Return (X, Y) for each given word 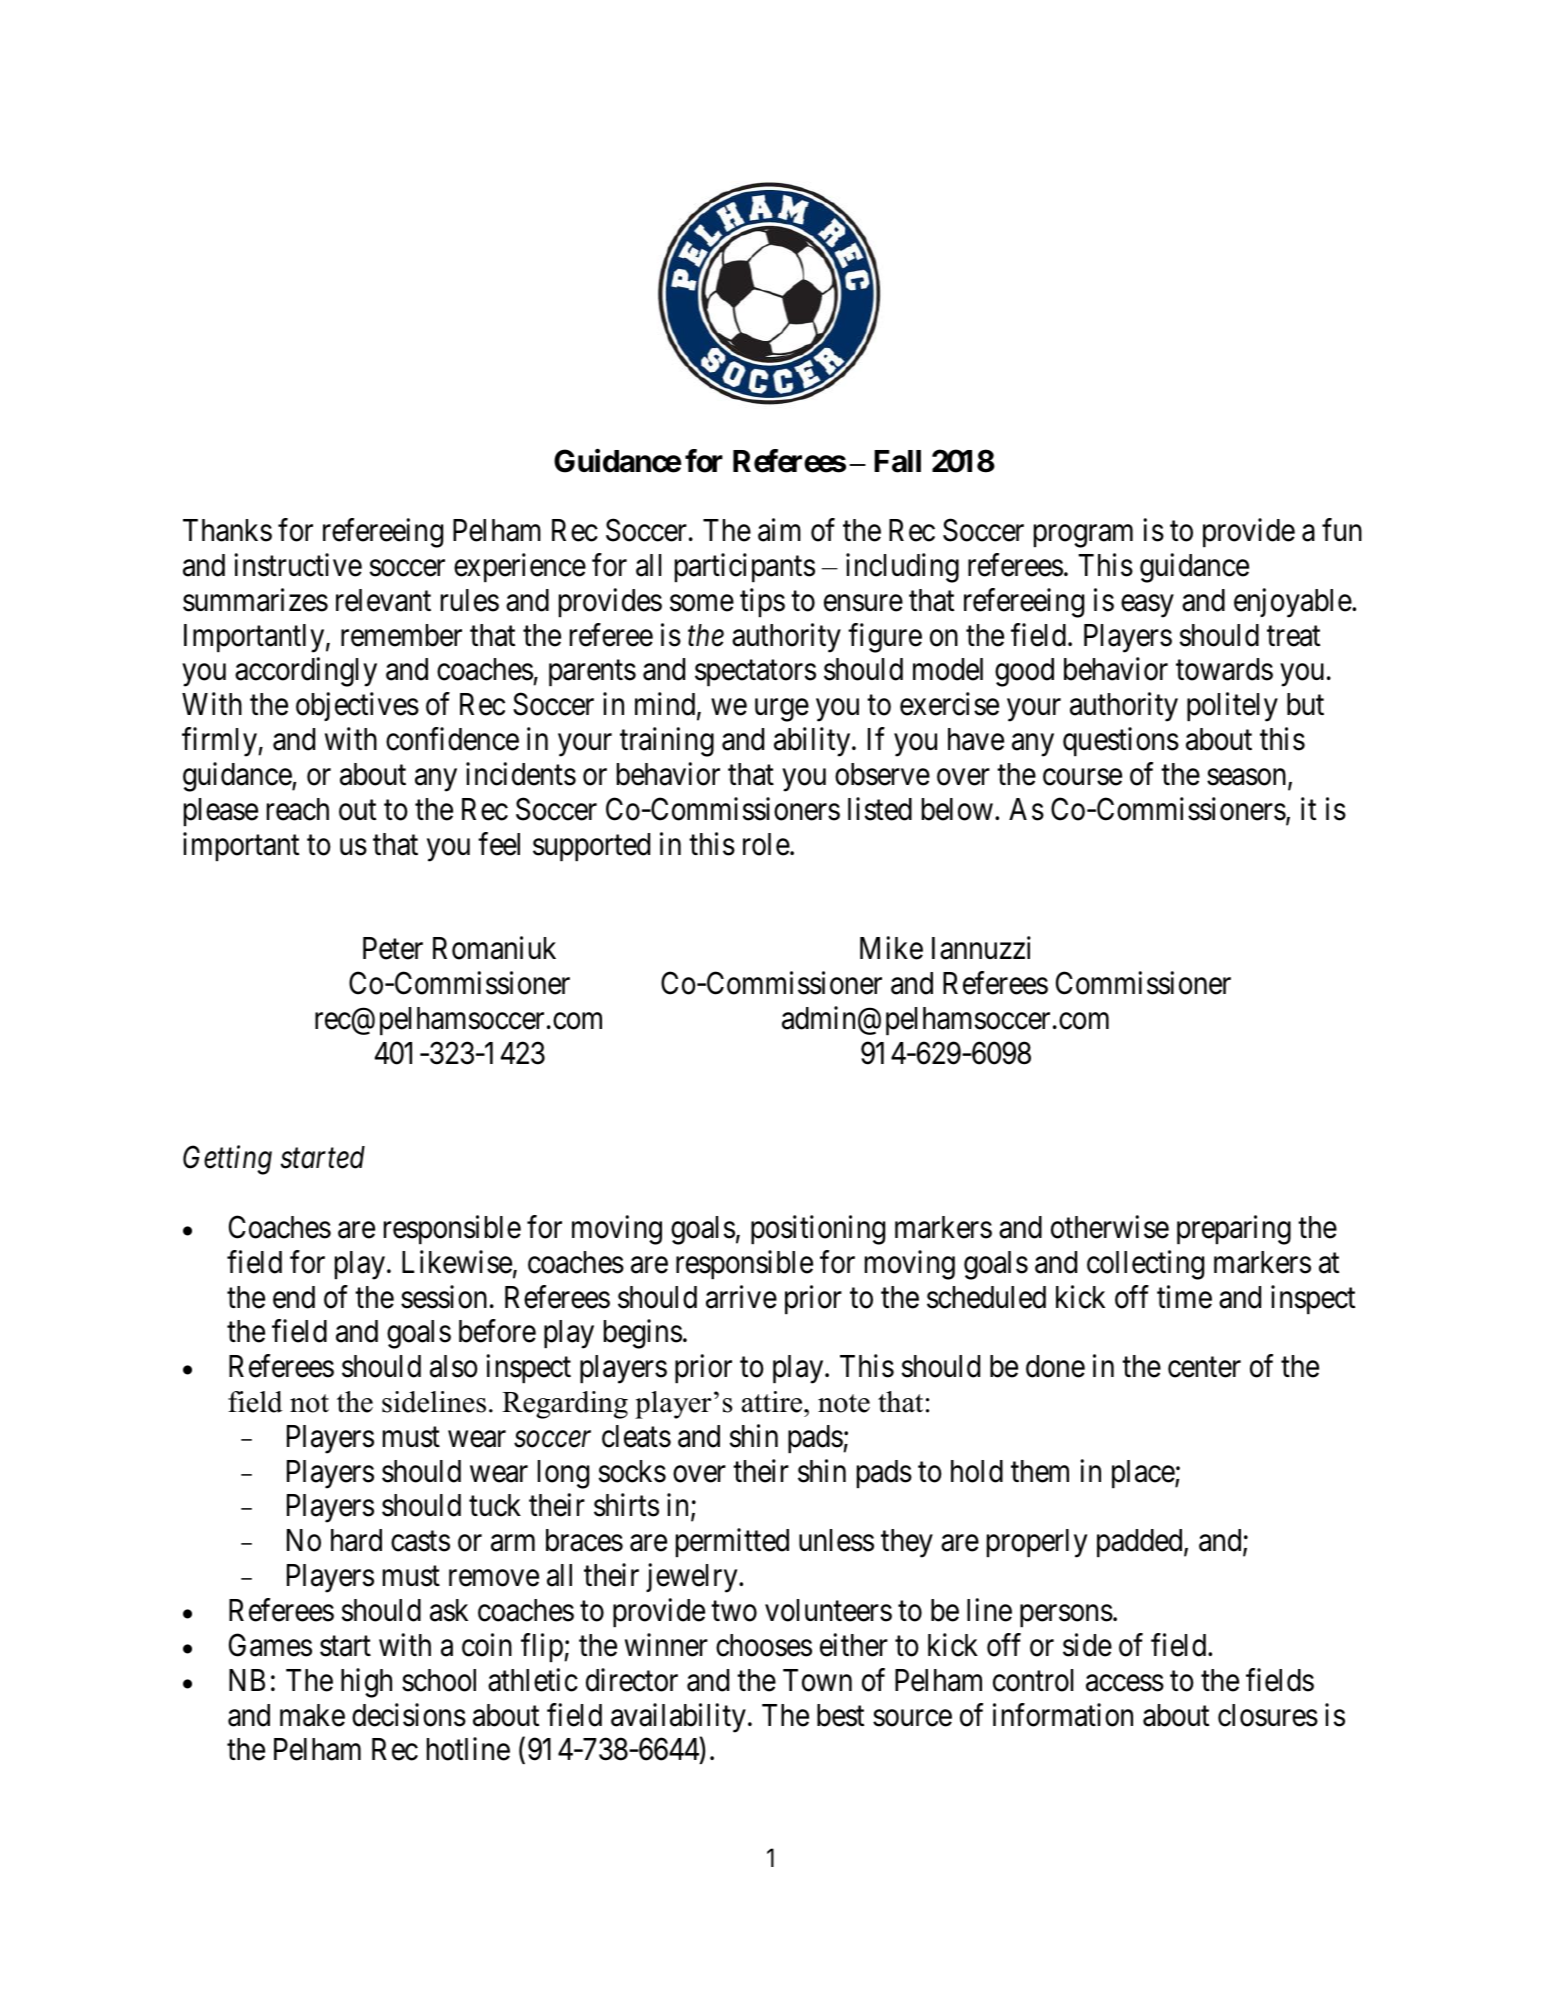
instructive (298, 565)
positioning (818, 1230)
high (366, 1683)
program (1083, 536)
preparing (1234, 1230)
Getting (227, 1160)
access (1125, 1683)
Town (817, 1680)
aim (779, 530)
